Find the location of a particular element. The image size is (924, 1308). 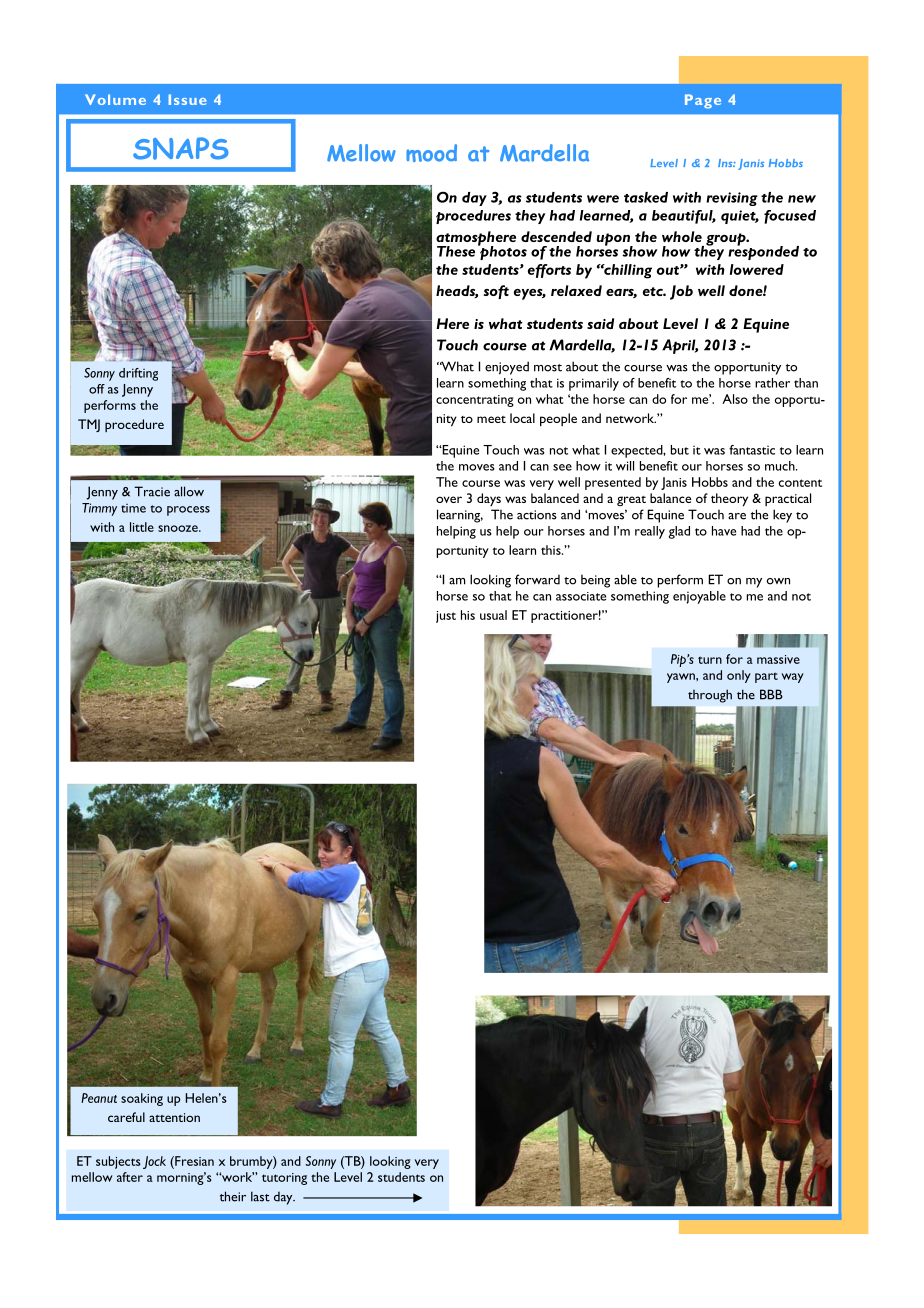

Page is located at coordinates (703, 101).
